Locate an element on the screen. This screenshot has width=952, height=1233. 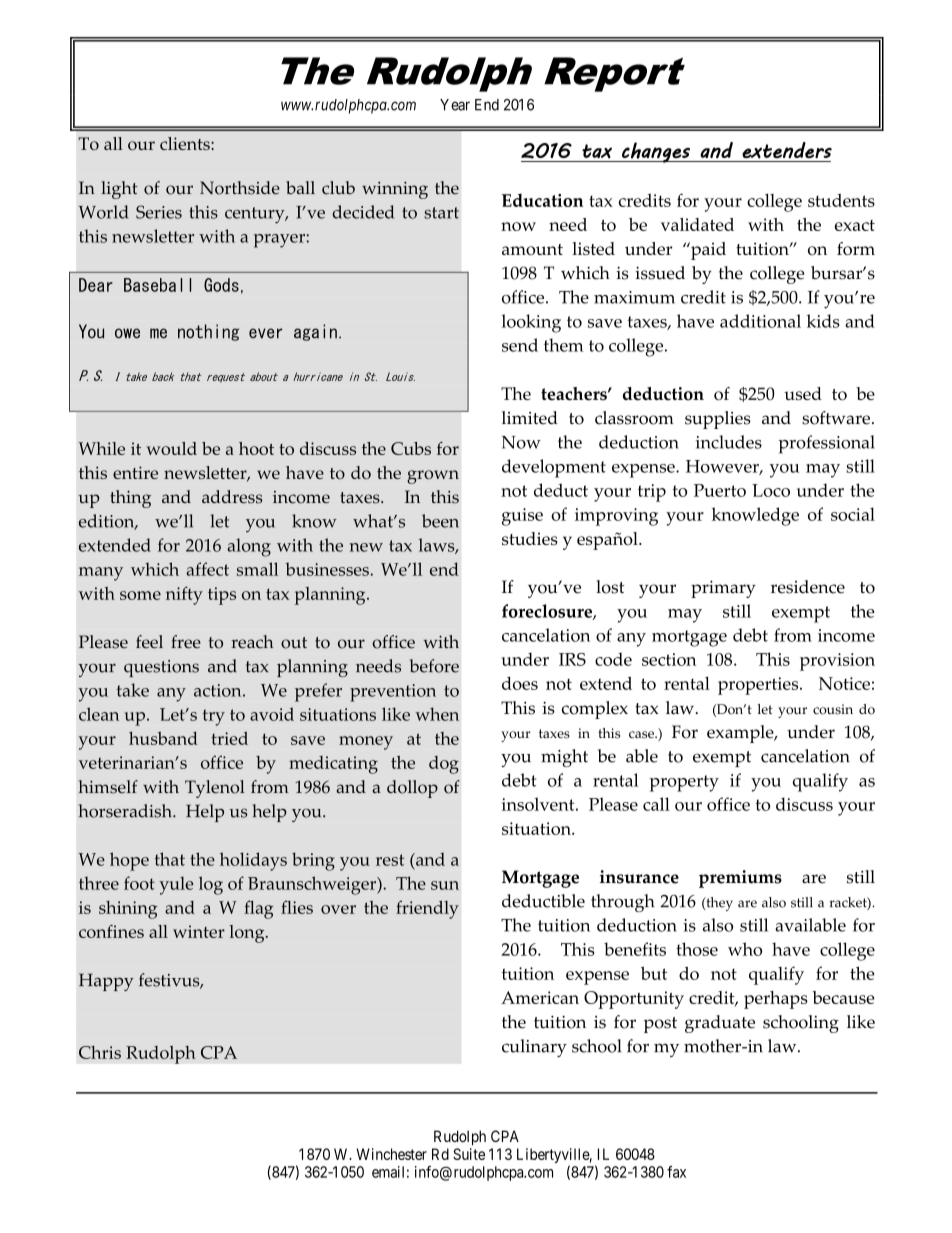
used is located at coordinates (803, 393).
